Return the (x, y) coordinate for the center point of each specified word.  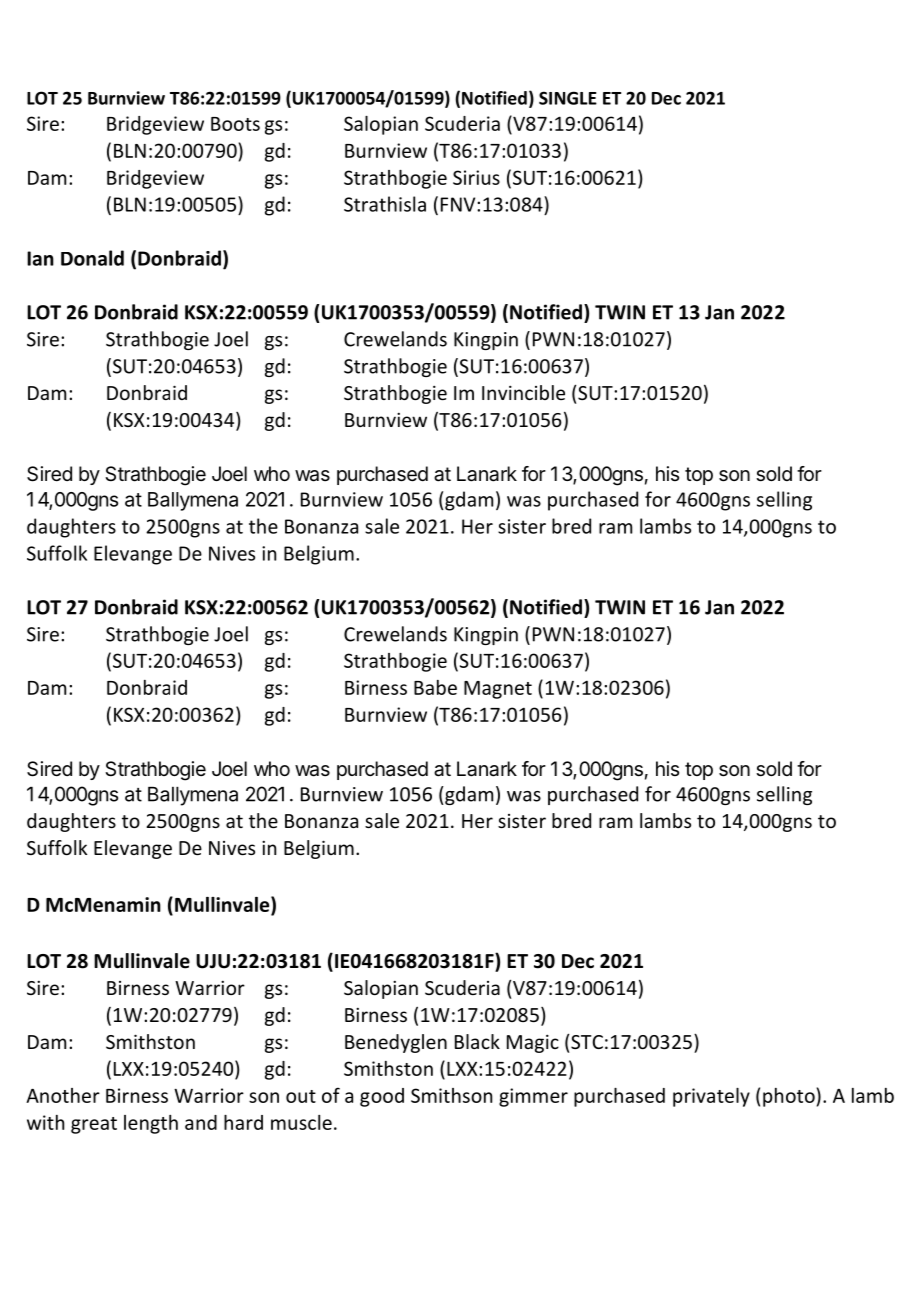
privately (711, 1097)
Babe (435, 687)
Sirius (476, 177)
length (151, 1124)
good (382, 1097)
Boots (235, 124)
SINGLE (568, 98)
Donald (92, 258)
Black (477, 1041)
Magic (533, 1043)
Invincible (523, 392)
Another (63, 1095)
